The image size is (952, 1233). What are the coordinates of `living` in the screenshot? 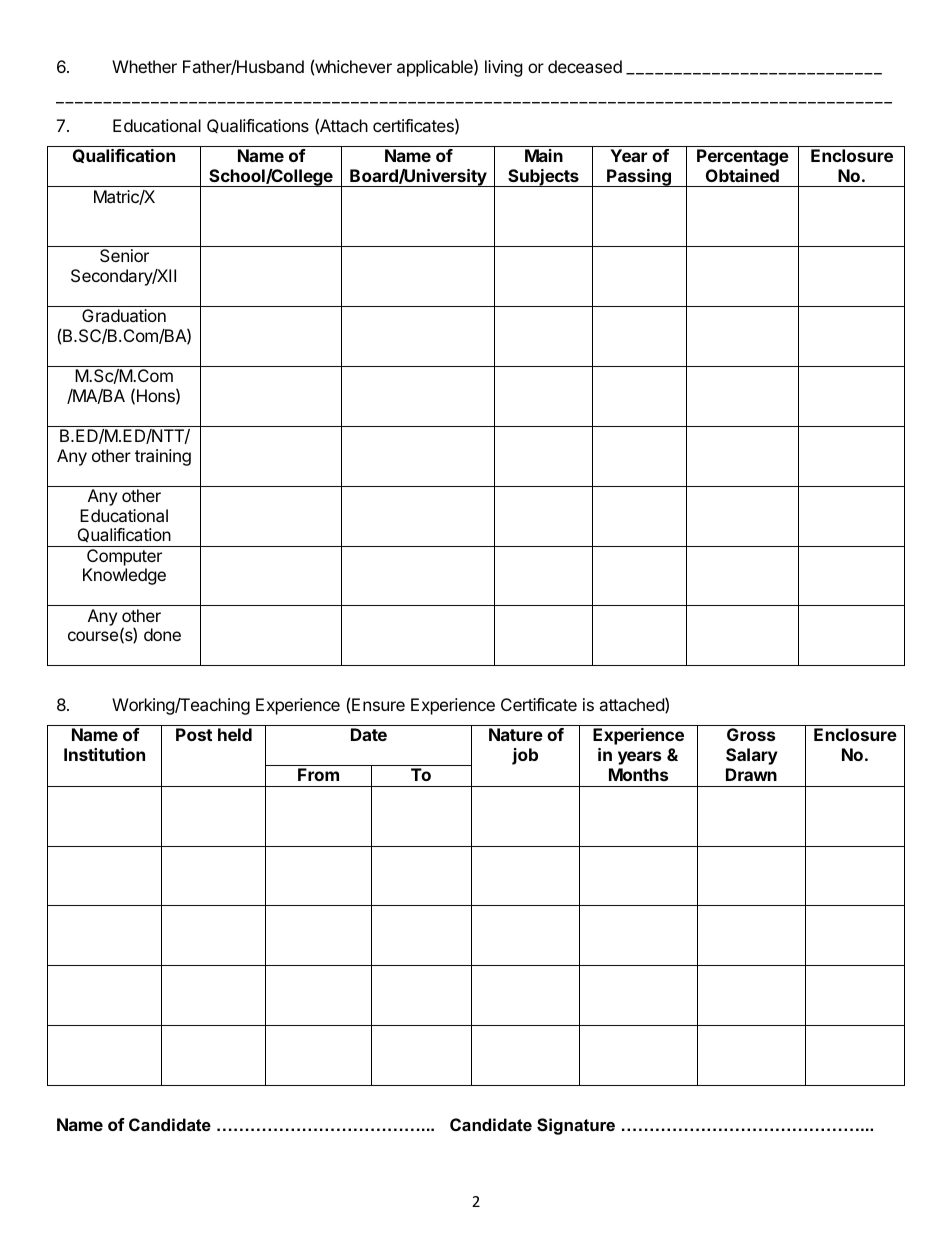 It's located at (504, 68).
